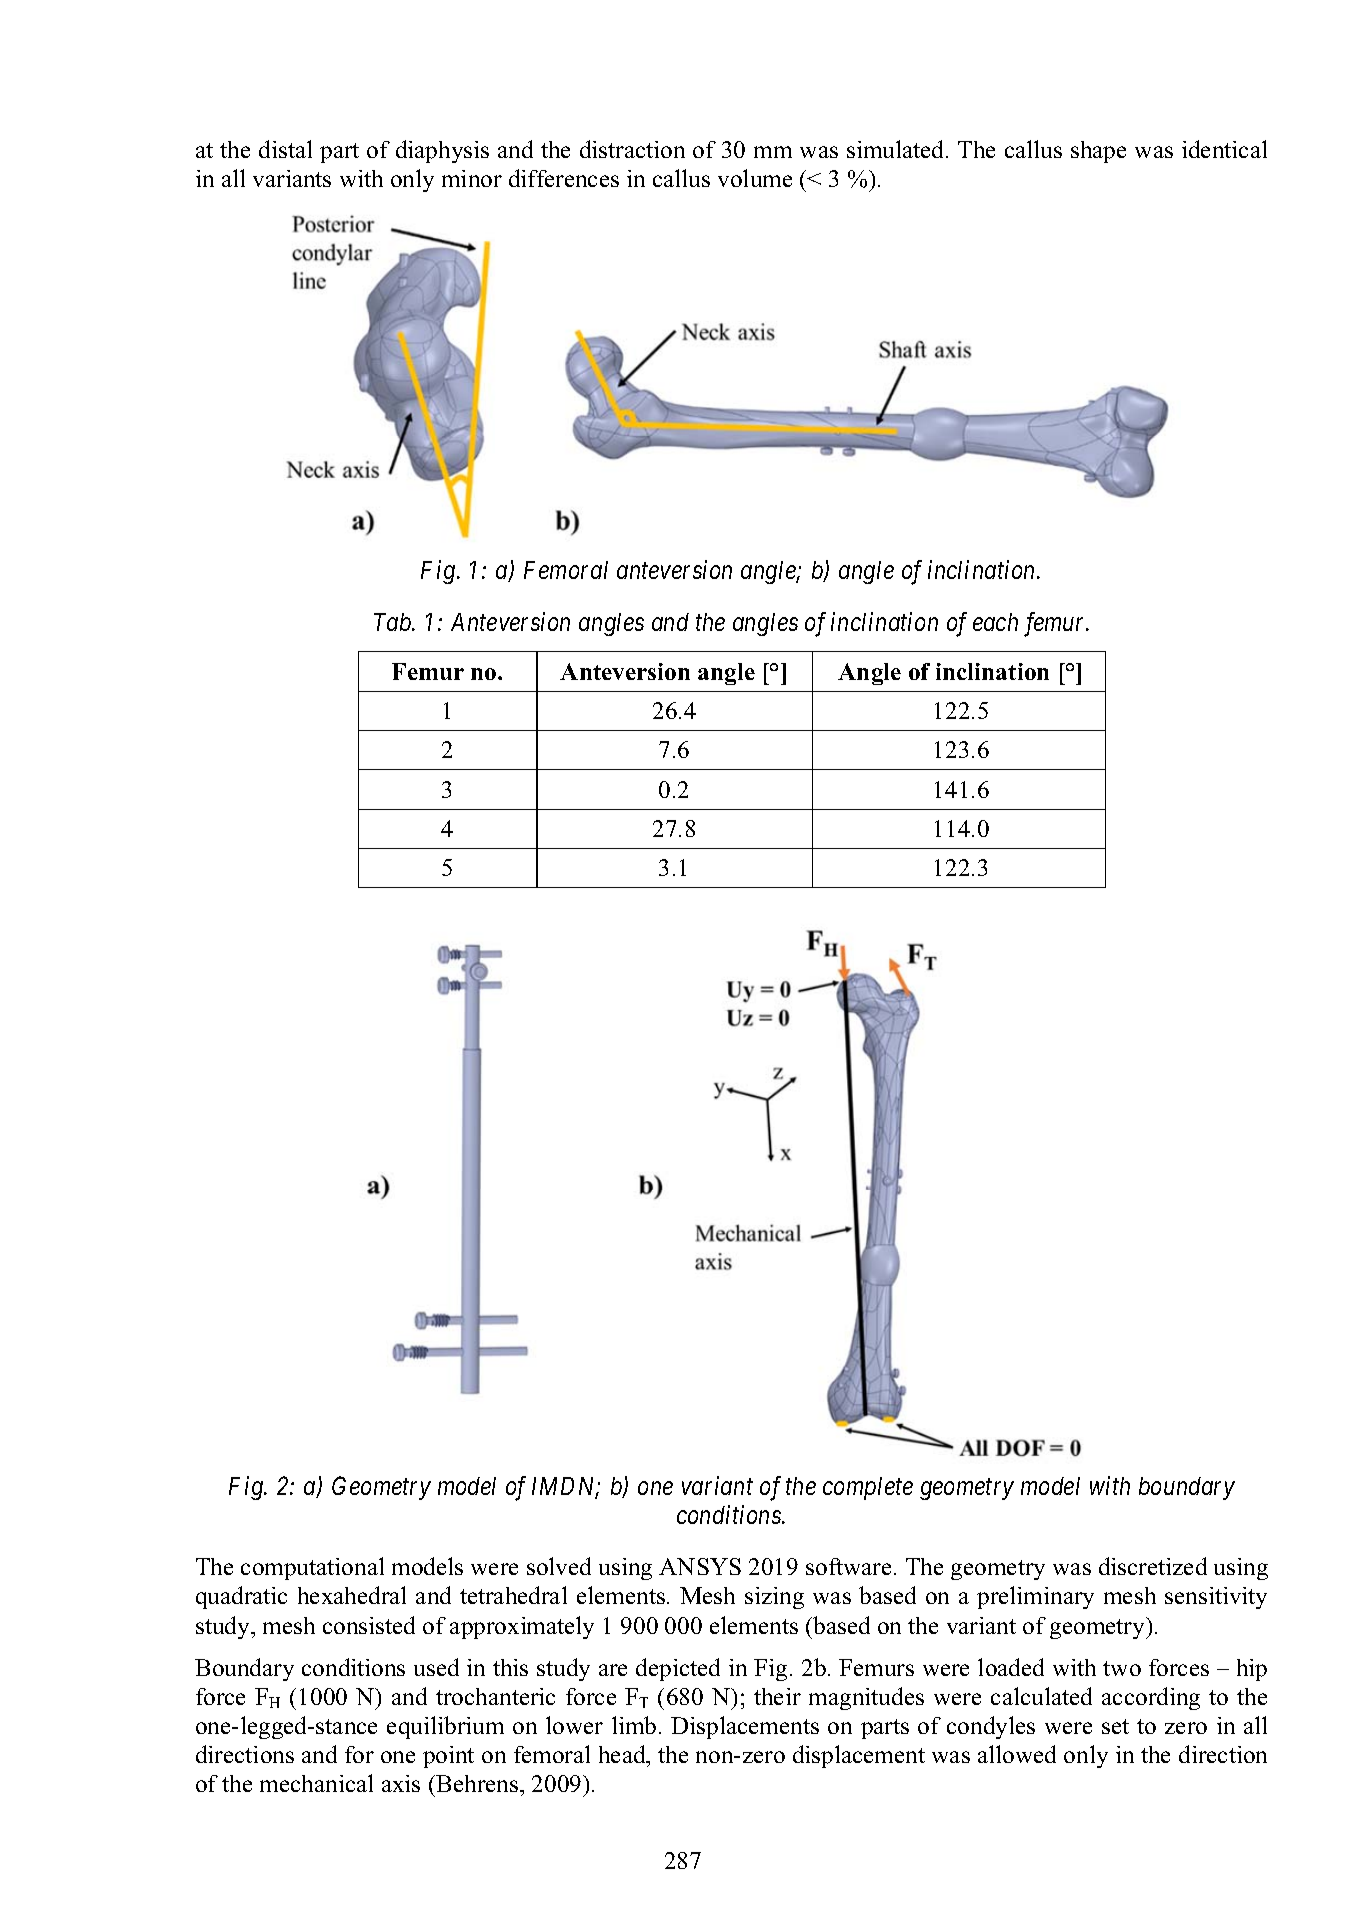 Image resolution: width=1366 pixels, height=1932 pixels. Describe the element at coordinates (995, 622) in the document. I see `each` at that location.
